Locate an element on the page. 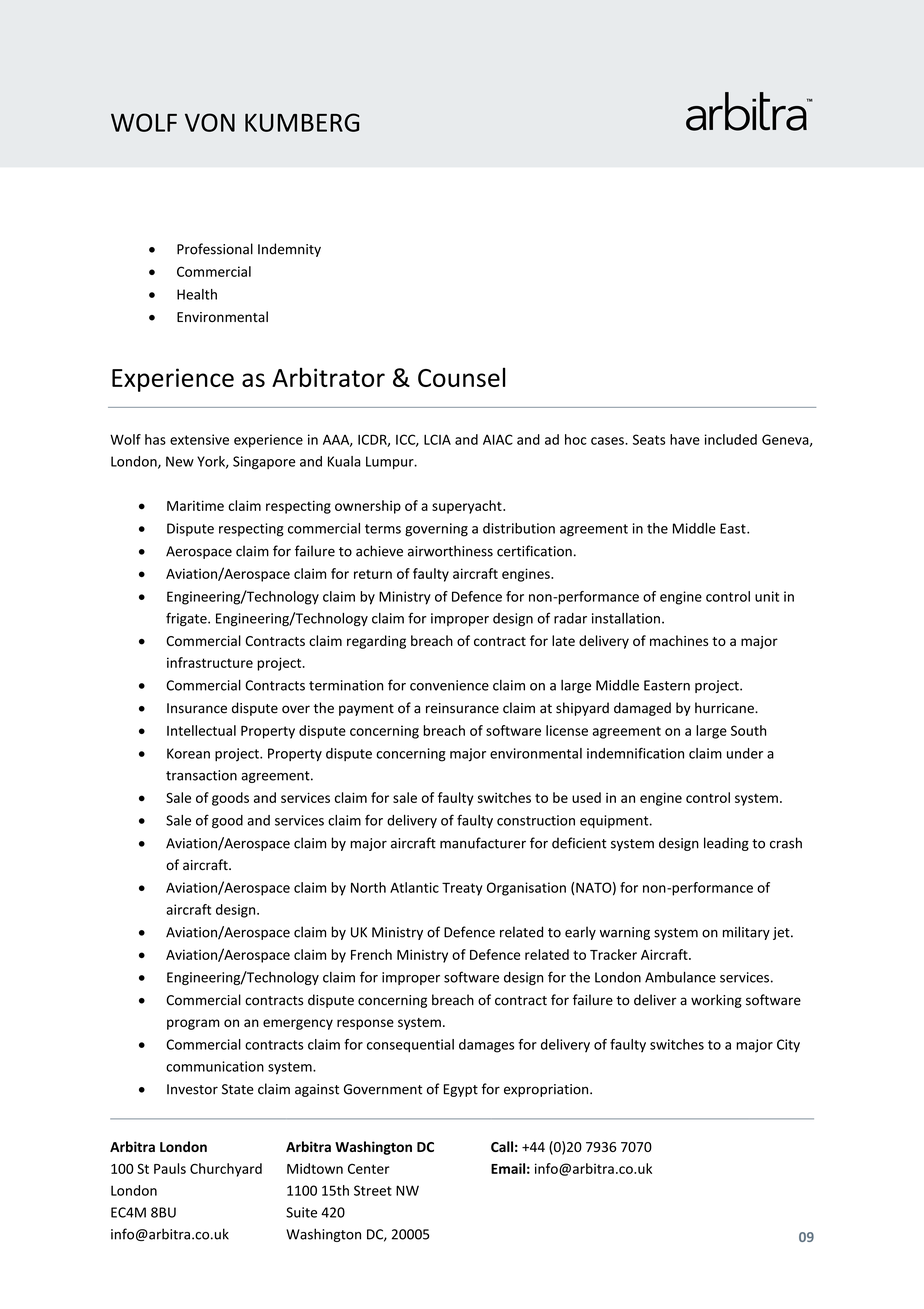 The height and width of the document is (1309, 924). Street is located at coordinates (373, 1190).
